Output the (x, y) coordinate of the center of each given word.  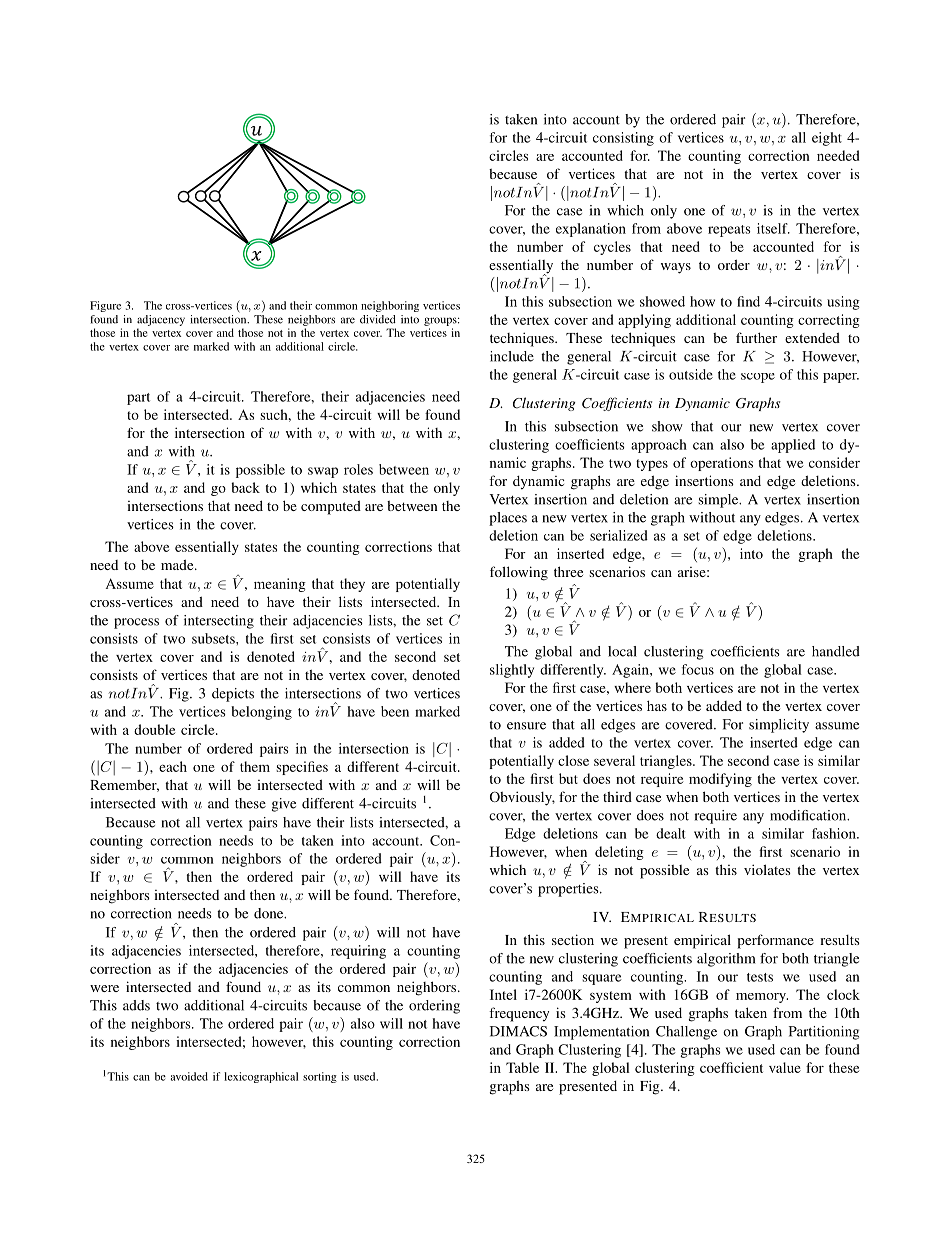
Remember (124, 786)
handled (836, 651)
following (519, 573)
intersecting (219, 622)
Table (522, 1067)
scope (758, 378)
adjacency (161, 320)
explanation (591, 230)
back (245, 487)
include (512, 356)
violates (767, 869)
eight (827, 139)
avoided (189, 1076)
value (785, 1067)
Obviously (522, 798)
